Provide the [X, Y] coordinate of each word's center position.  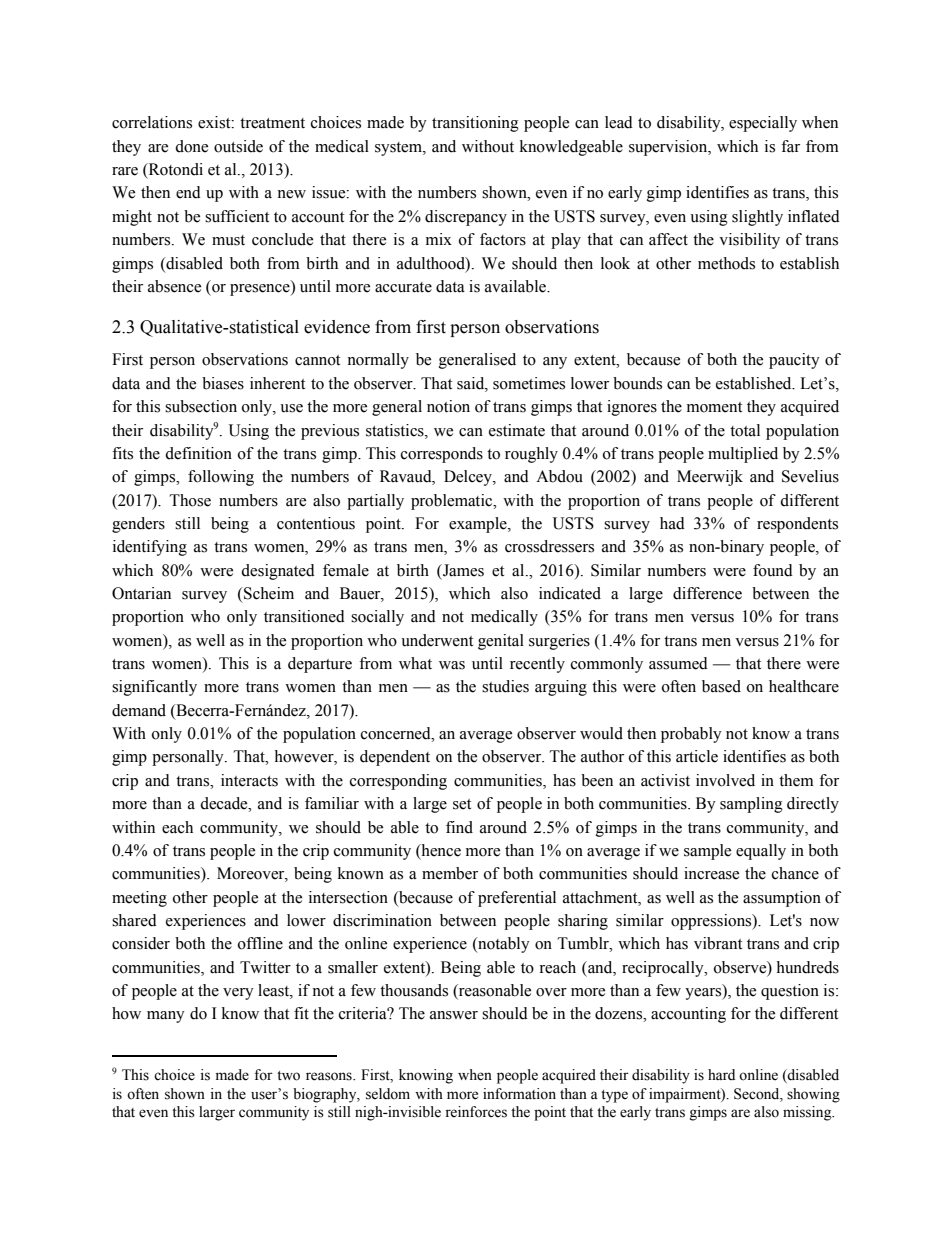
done [191, 146]
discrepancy [466, 218]
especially [763, 124]
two [288, 1076]
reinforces [476, 1112]
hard [721, 1074]
